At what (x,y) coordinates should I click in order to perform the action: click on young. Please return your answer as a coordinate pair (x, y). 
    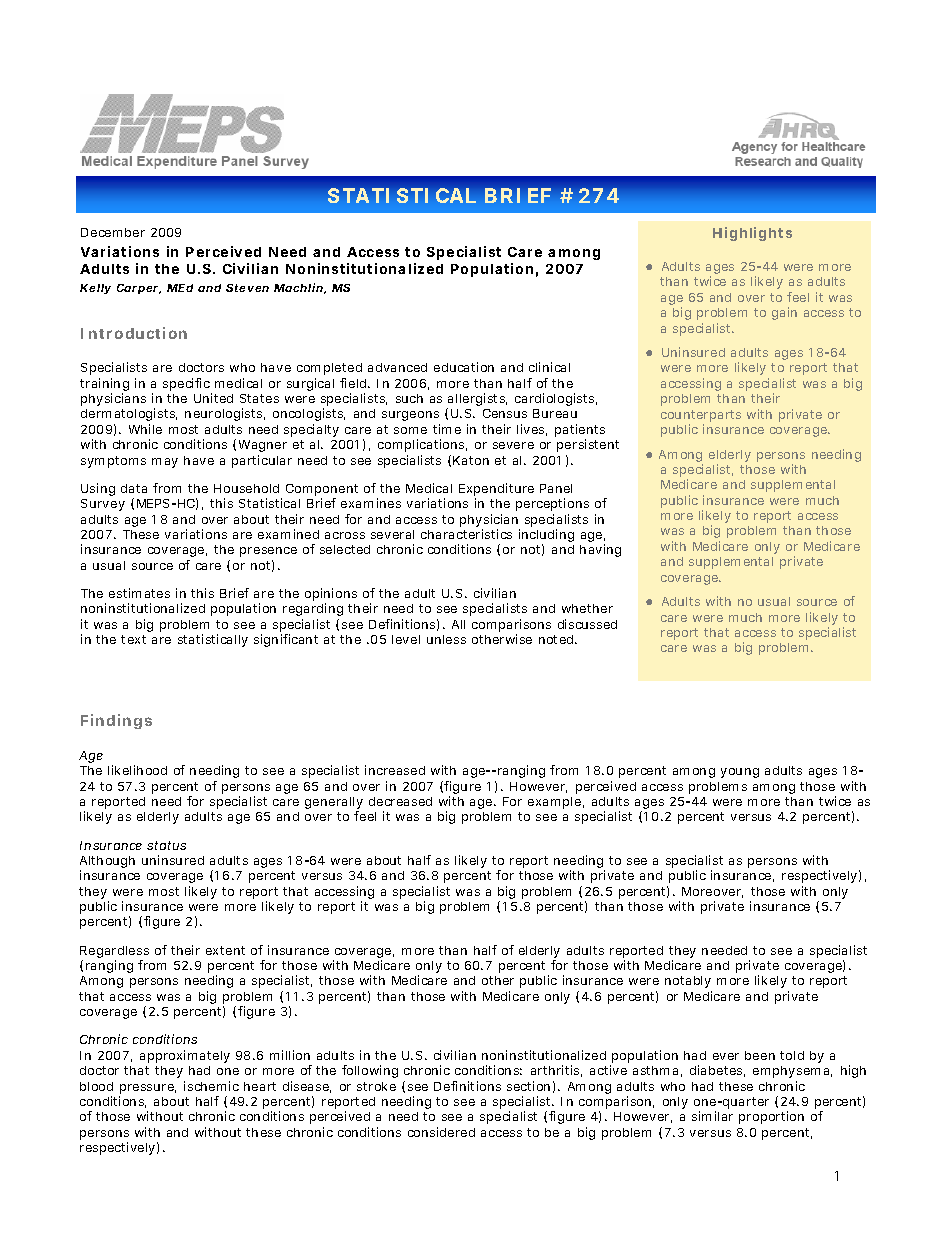
    Looking at the image, I should click on (740, 773).
